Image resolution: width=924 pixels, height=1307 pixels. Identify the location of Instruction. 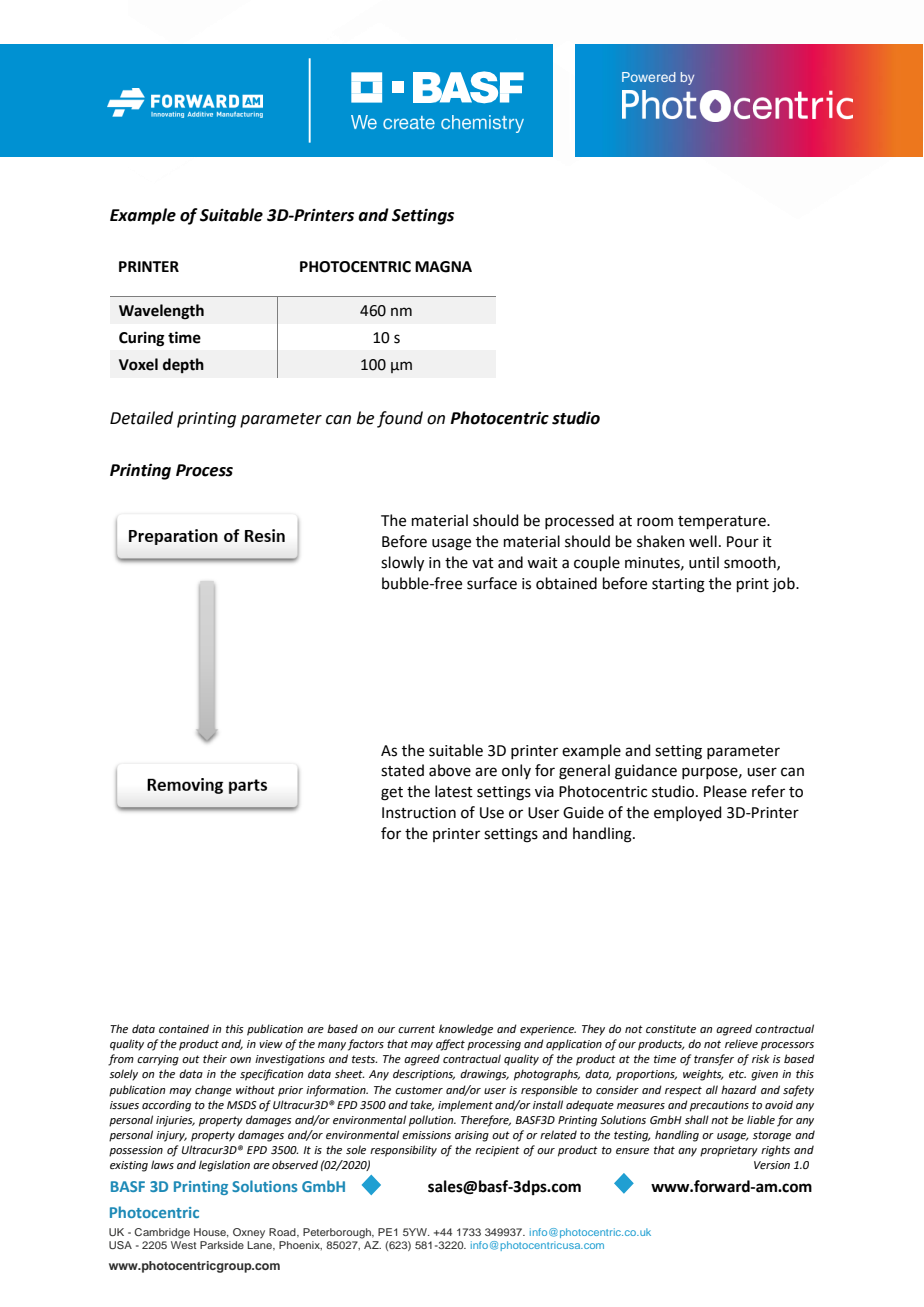
(419, 813).
